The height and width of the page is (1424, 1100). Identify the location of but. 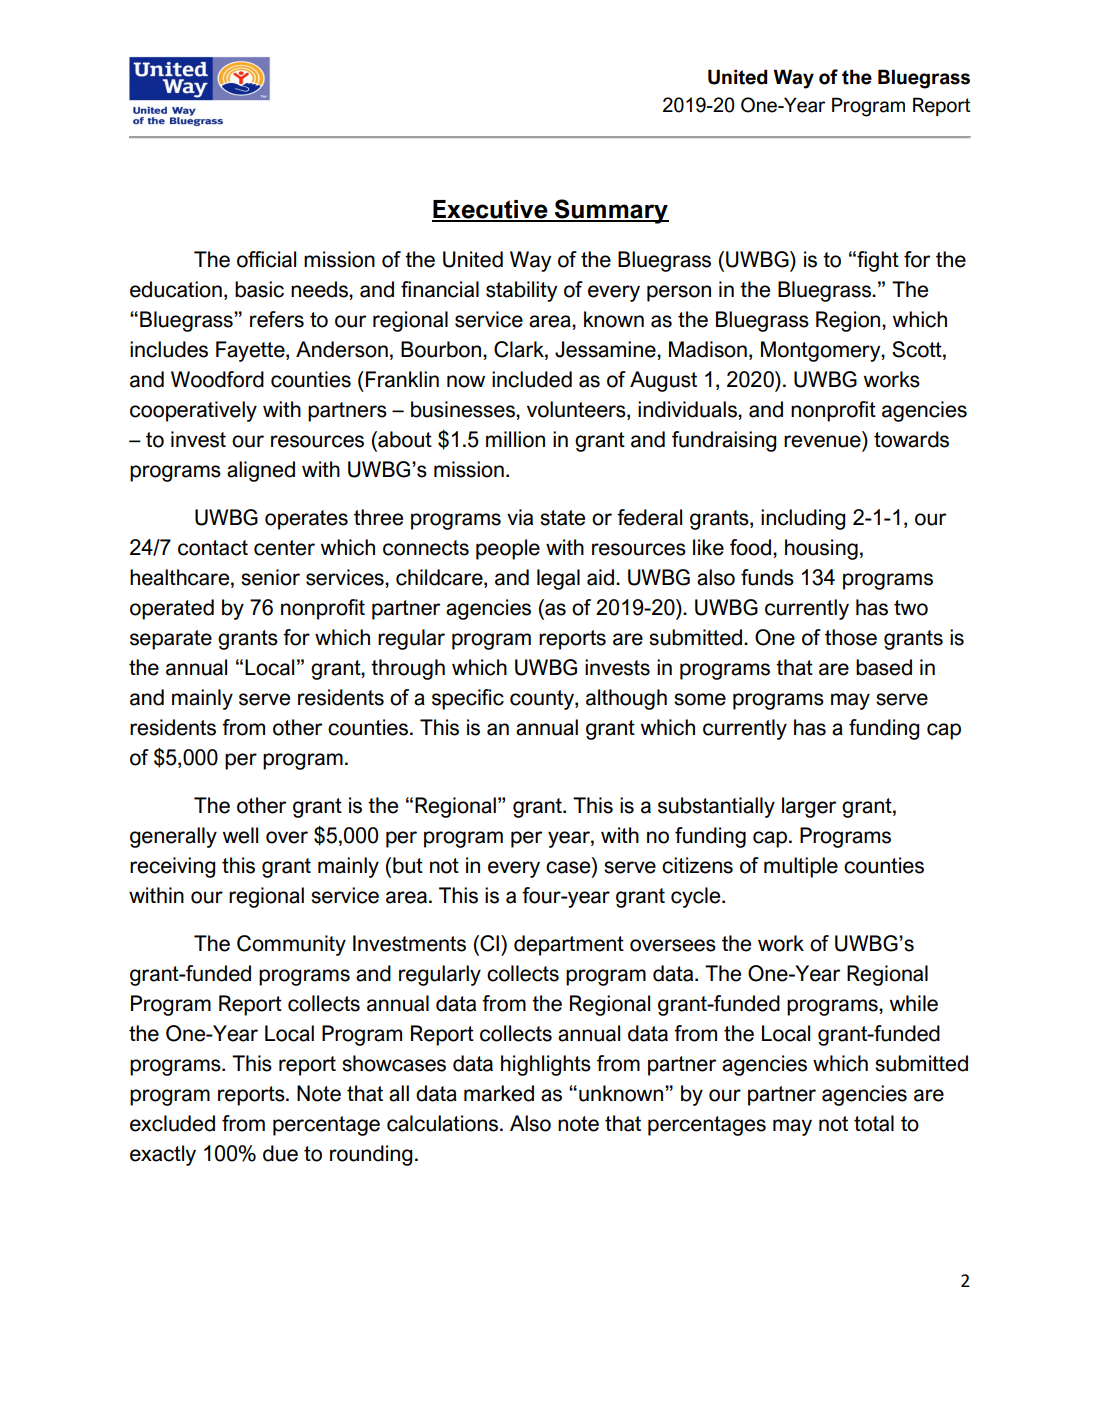
(408, 865).
